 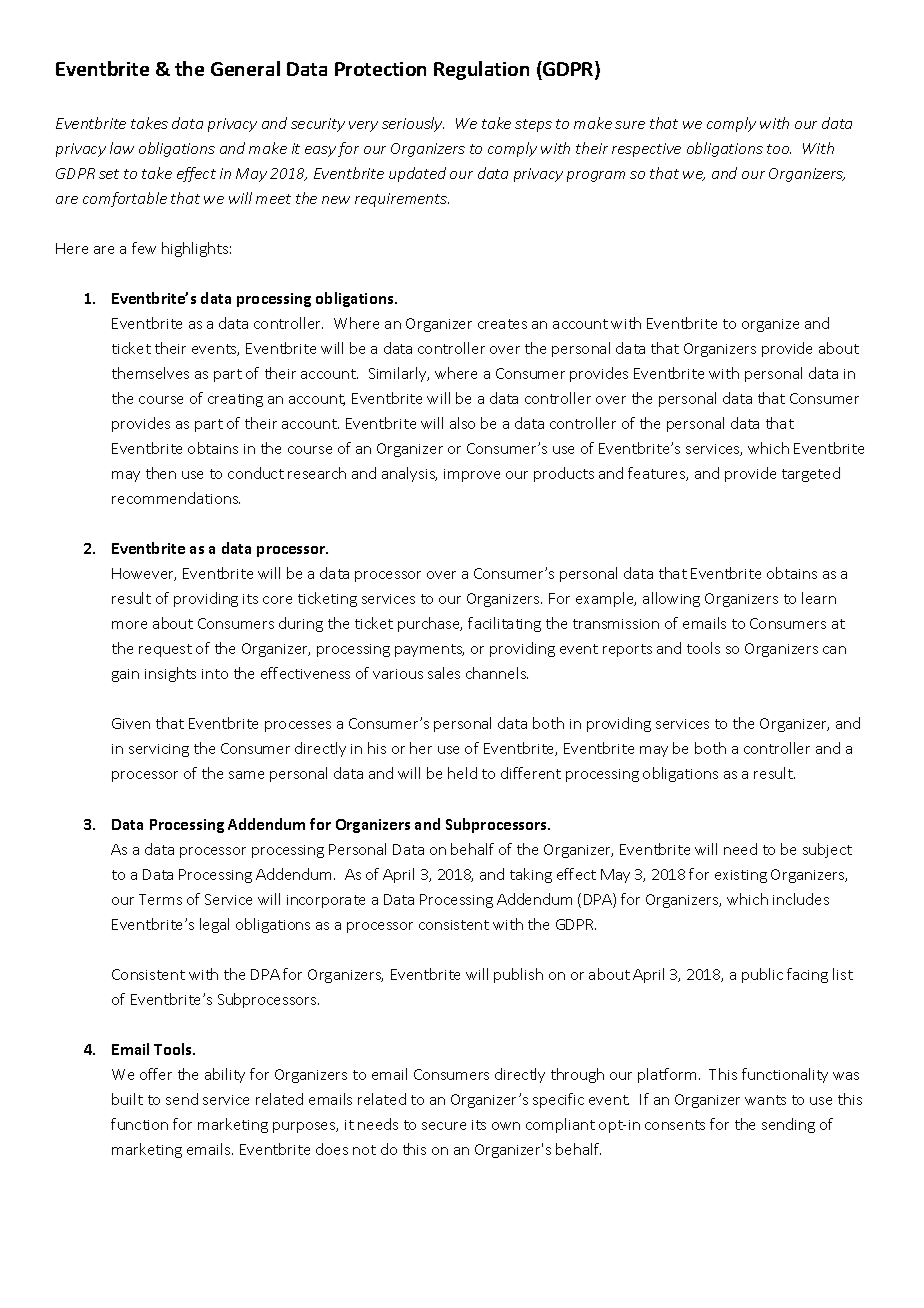 I want to click on can, so click(x=834, y=650).
